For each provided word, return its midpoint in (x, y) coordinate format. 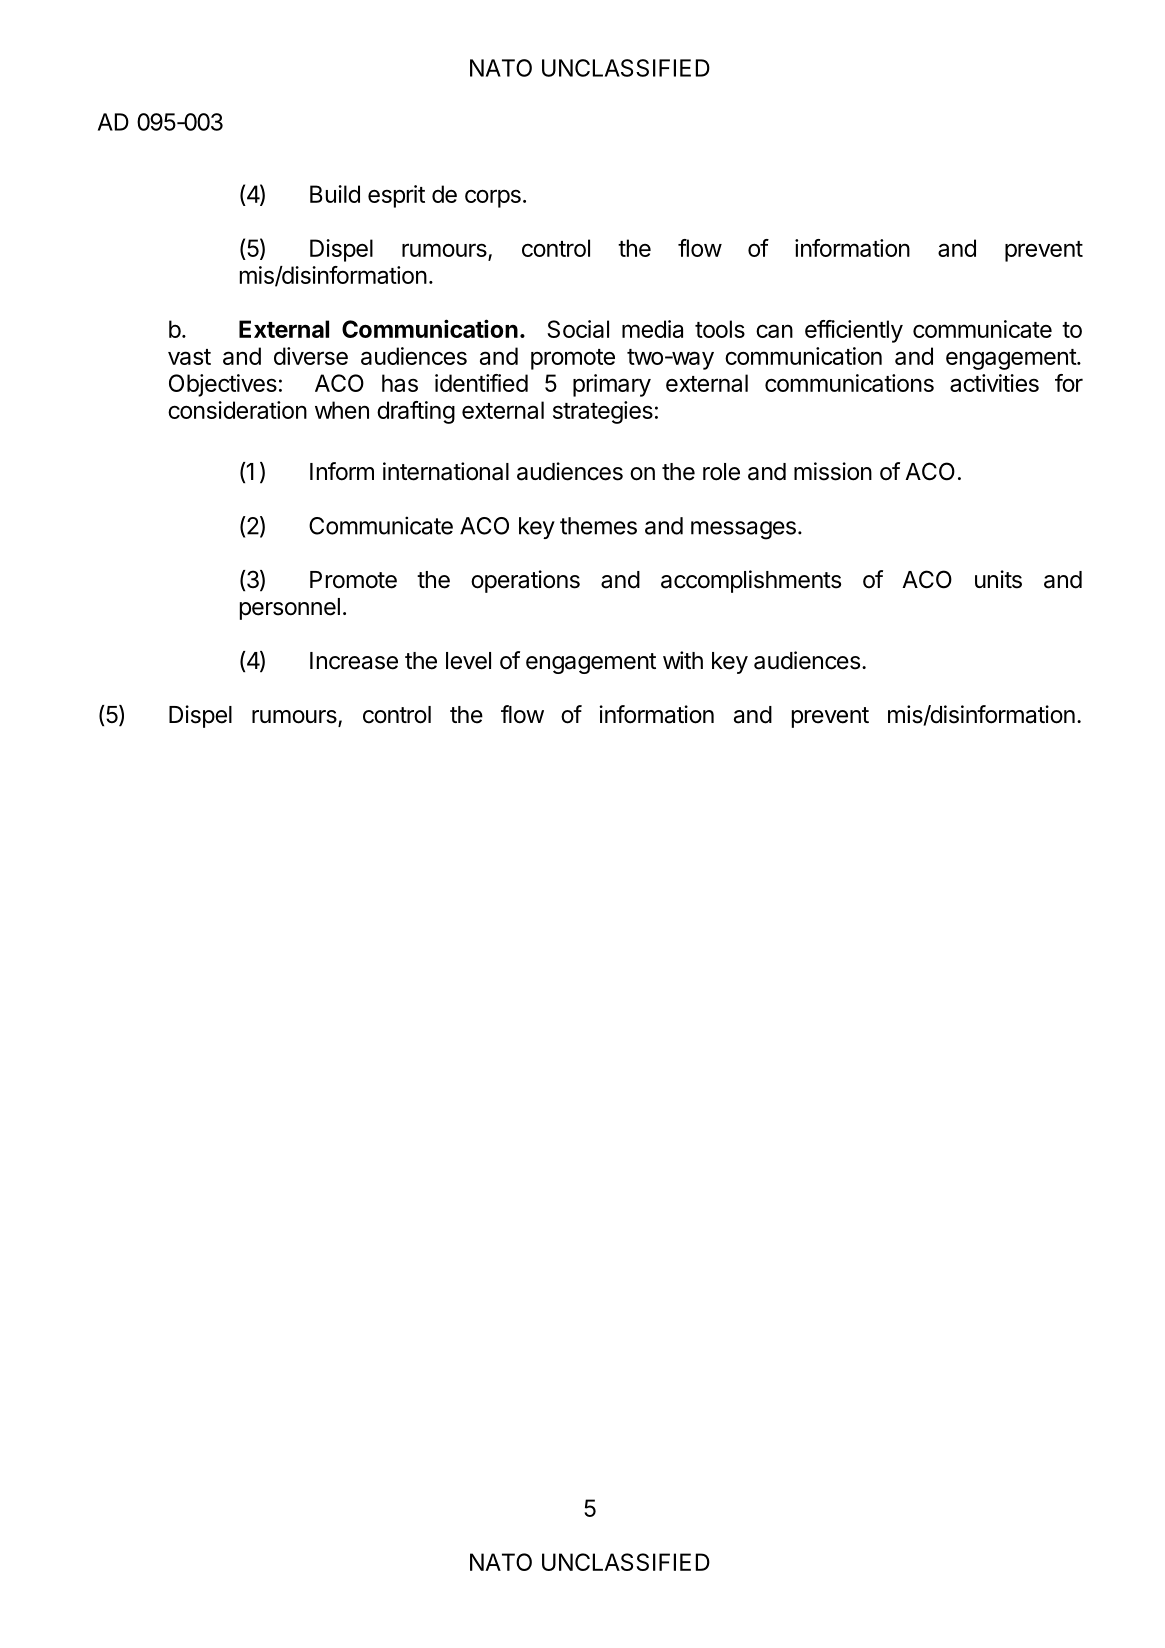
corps (493, 198)
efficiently (854, 331)
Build (335, 194)
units (998, 579)
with (683, 660)
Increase (354, 661)
